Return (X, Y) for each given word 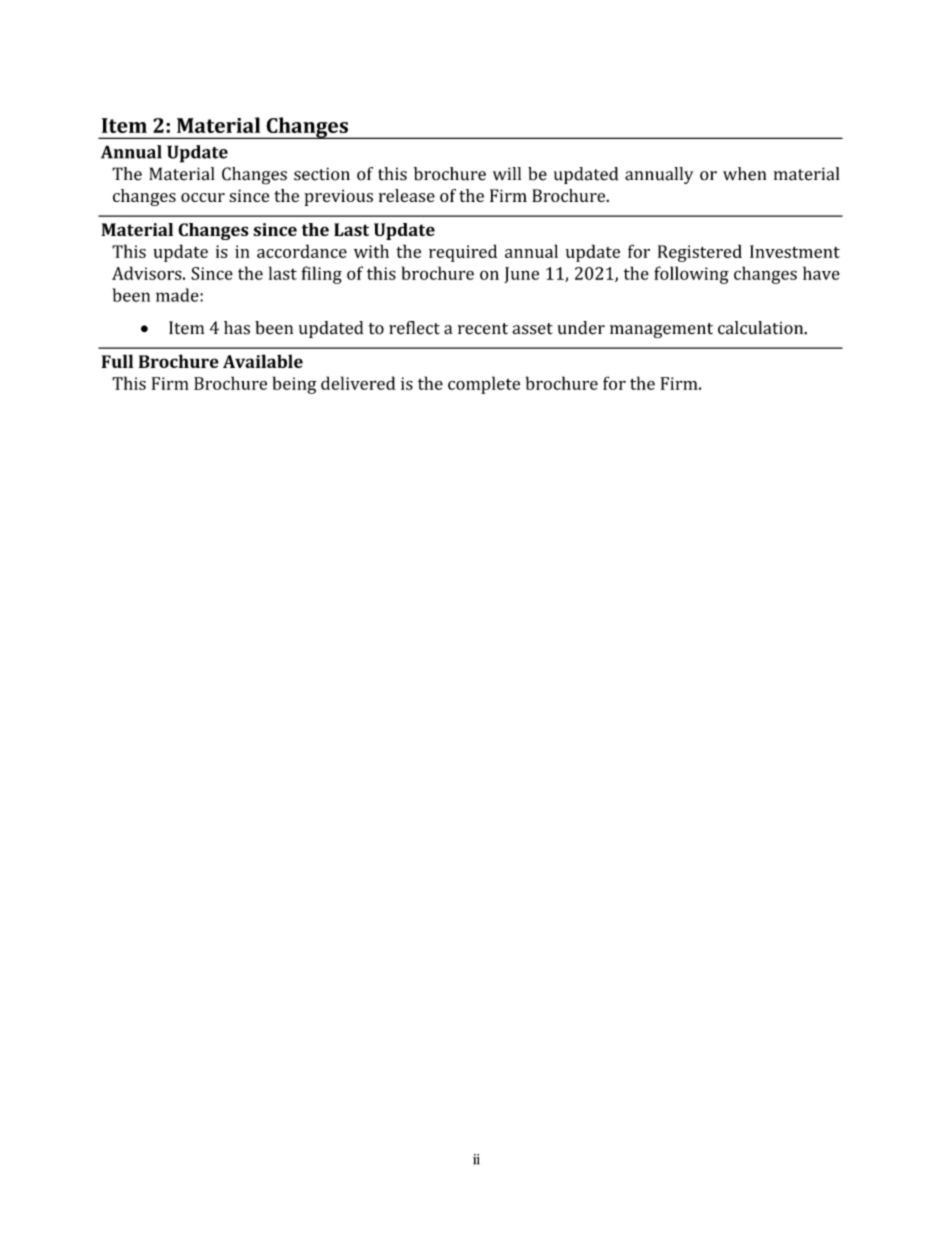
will (507, 174)
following (691, 275)
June (521, 275)
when (744, 174)
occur (203, 197)
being (295, 385)
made (178, 295)
